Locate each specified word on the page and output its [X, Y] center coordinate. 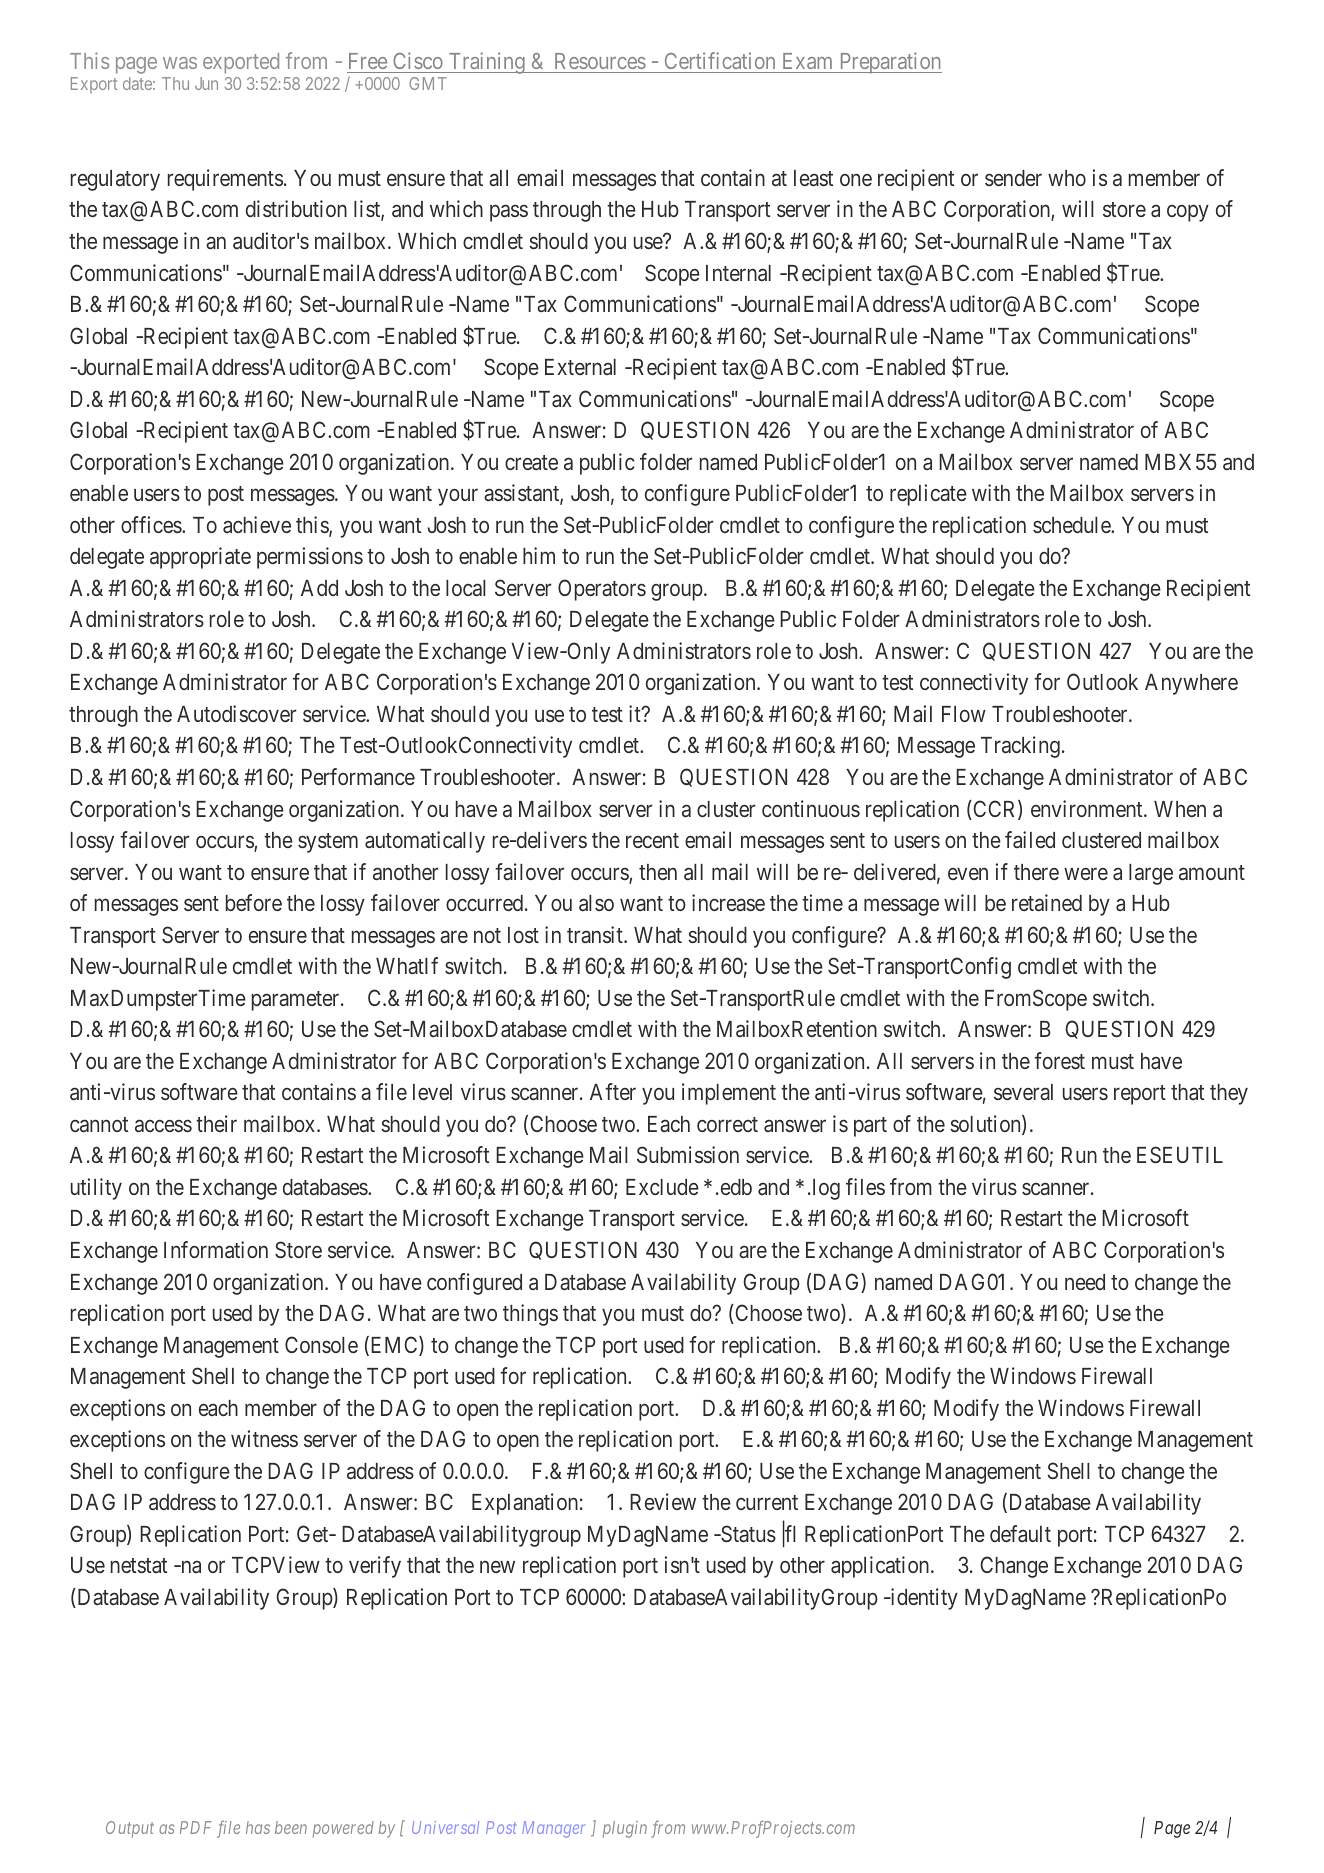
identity [923, 1599]
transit [596, 934]
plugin [625, 1829]
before [254, 902]
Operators [602, 590]
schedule [1072, 525]
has [258, 1827]
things [530, 1315]
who [1067, 178]
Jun [206, 83]
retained [1047, 903]
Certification [720, 62]
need [1085, 1282]
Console [321, 1344]
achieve [257, 524]
